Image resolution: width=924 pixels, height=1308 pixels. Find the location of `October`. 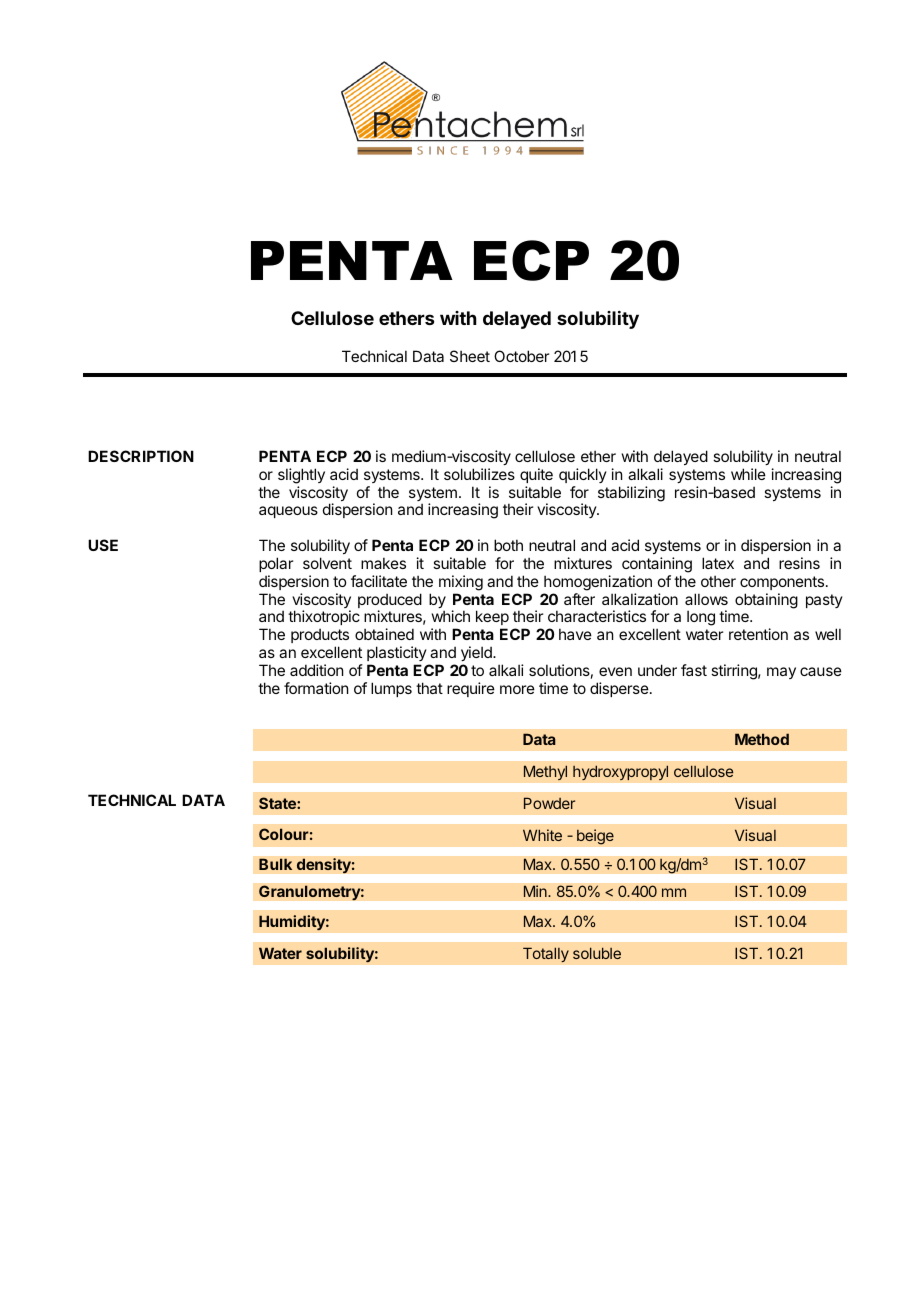

October is located at coordinates (521, 356).
